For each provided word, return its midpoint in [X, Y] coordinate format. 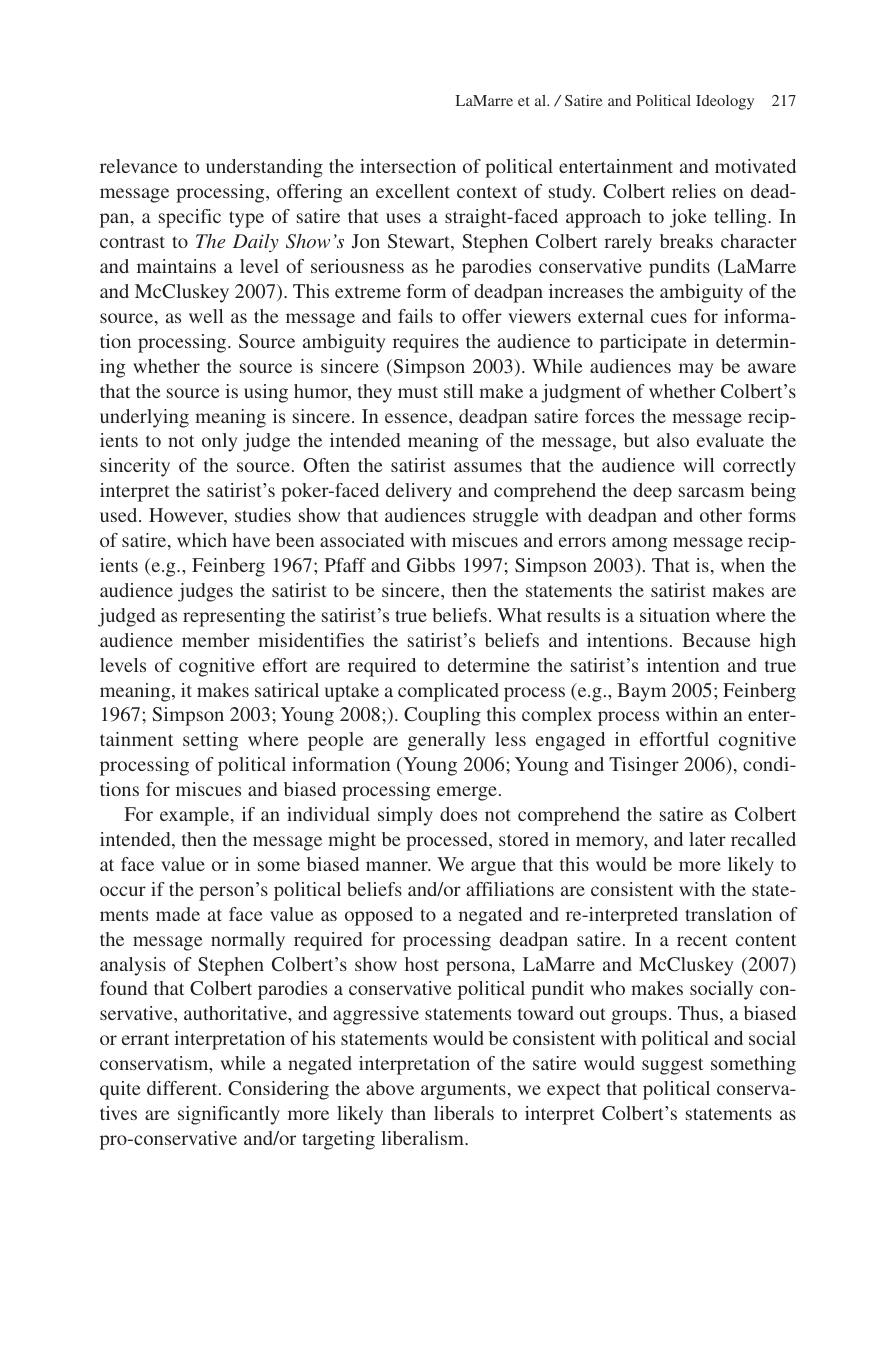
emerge [467, 793]
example [196, 816]
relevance [138, 166]
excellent [413, 191]
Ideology [725, 102]
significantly [229, 1115]
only [219, 442]
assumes [488, 467]
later [707, 839]
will [698, 465]
